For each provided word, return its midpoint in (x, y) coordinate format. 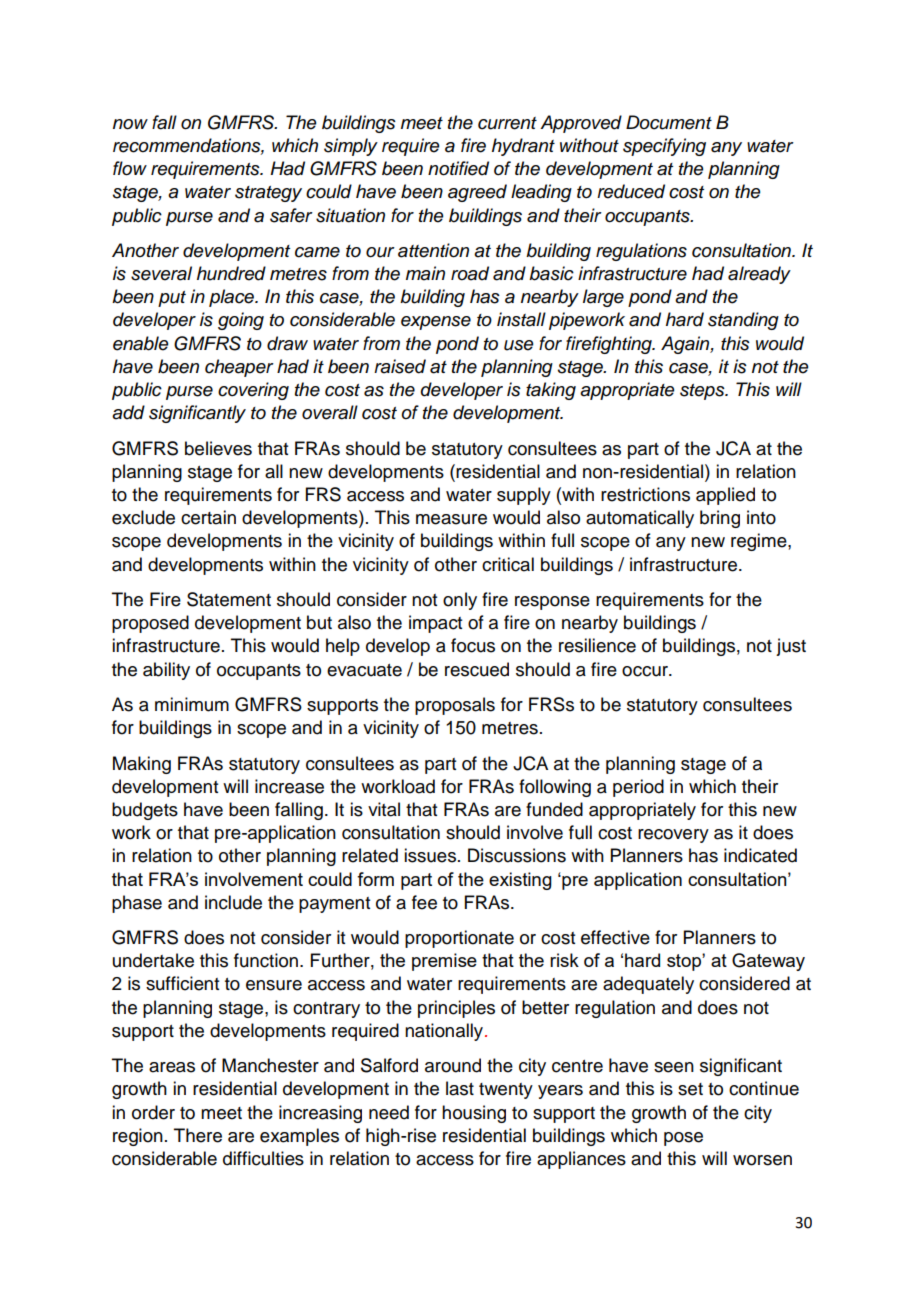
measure (451, 519)
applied (725, 496)
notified (458, 168)
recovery (673, 836)
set (690, 1089)
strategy (268, 194)
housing (474, 1114)
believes (218, 448)
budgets (145, 811)
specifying (664, 147)
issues (430, 855)
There (198, 1135)
